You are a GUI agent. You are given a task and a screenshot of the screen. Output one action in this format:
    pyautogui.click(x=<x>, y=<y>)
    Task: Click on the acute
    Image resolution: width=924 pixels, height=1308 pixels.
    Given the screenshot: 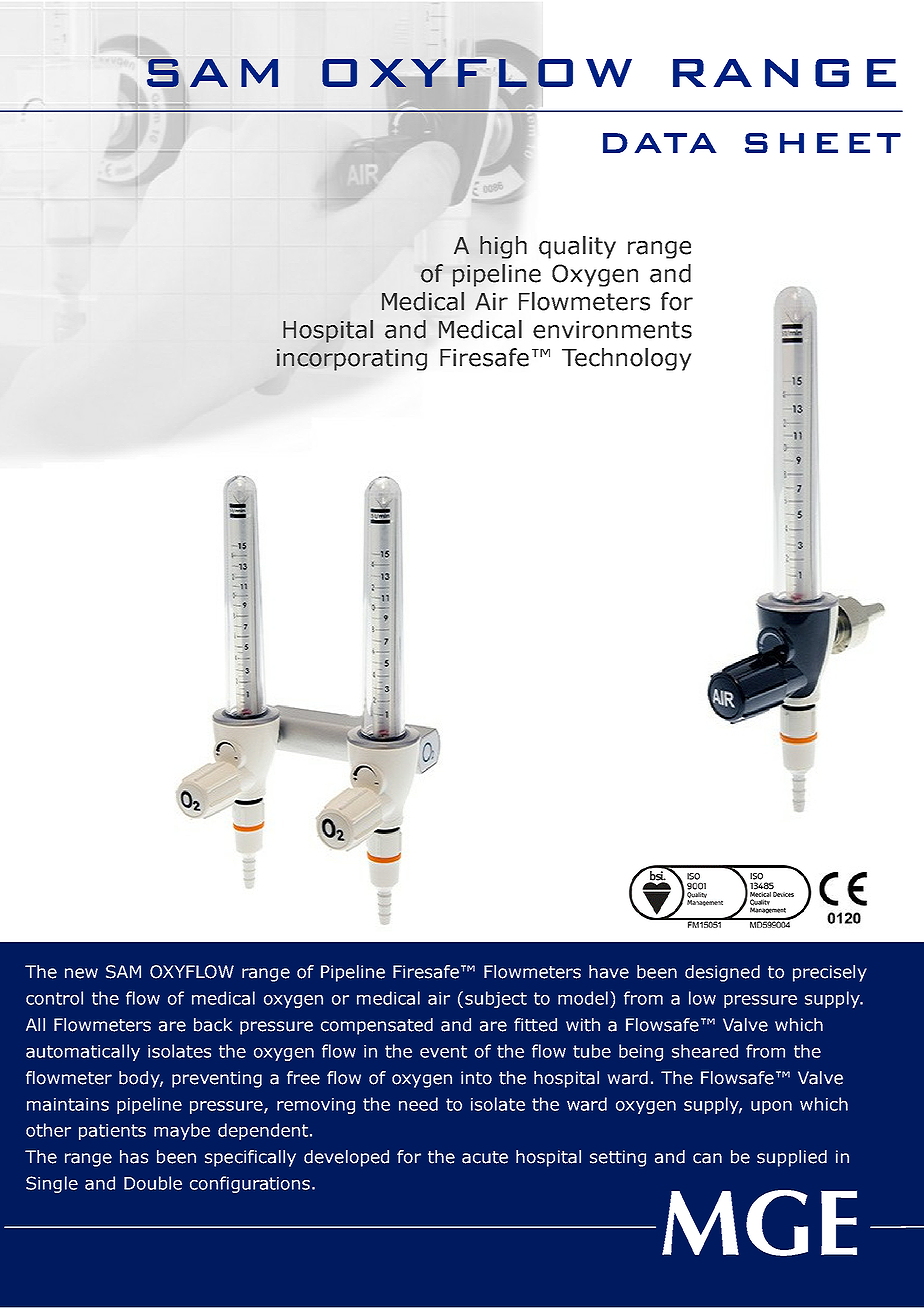 What is the action you would take?
    pyautogui.click(x=485, y=1157)
